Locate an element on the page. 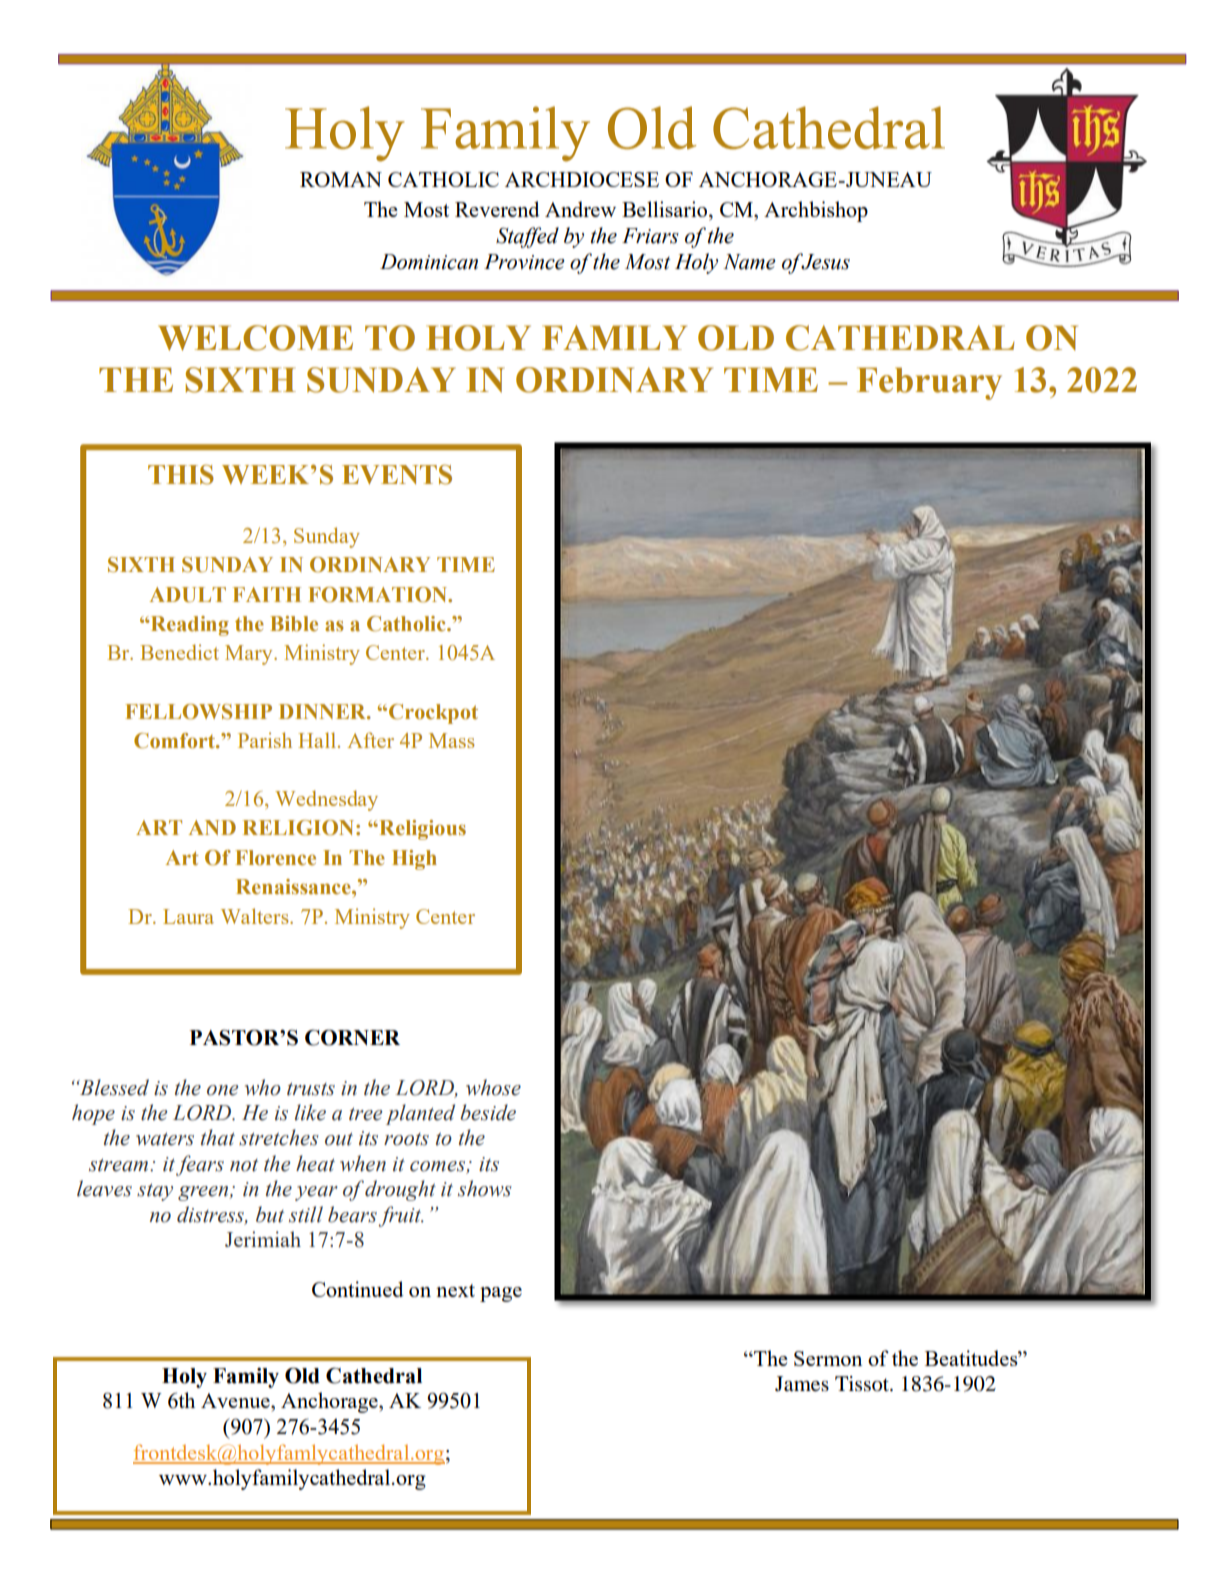  FORMATION is located at coordinates (379, 595).
